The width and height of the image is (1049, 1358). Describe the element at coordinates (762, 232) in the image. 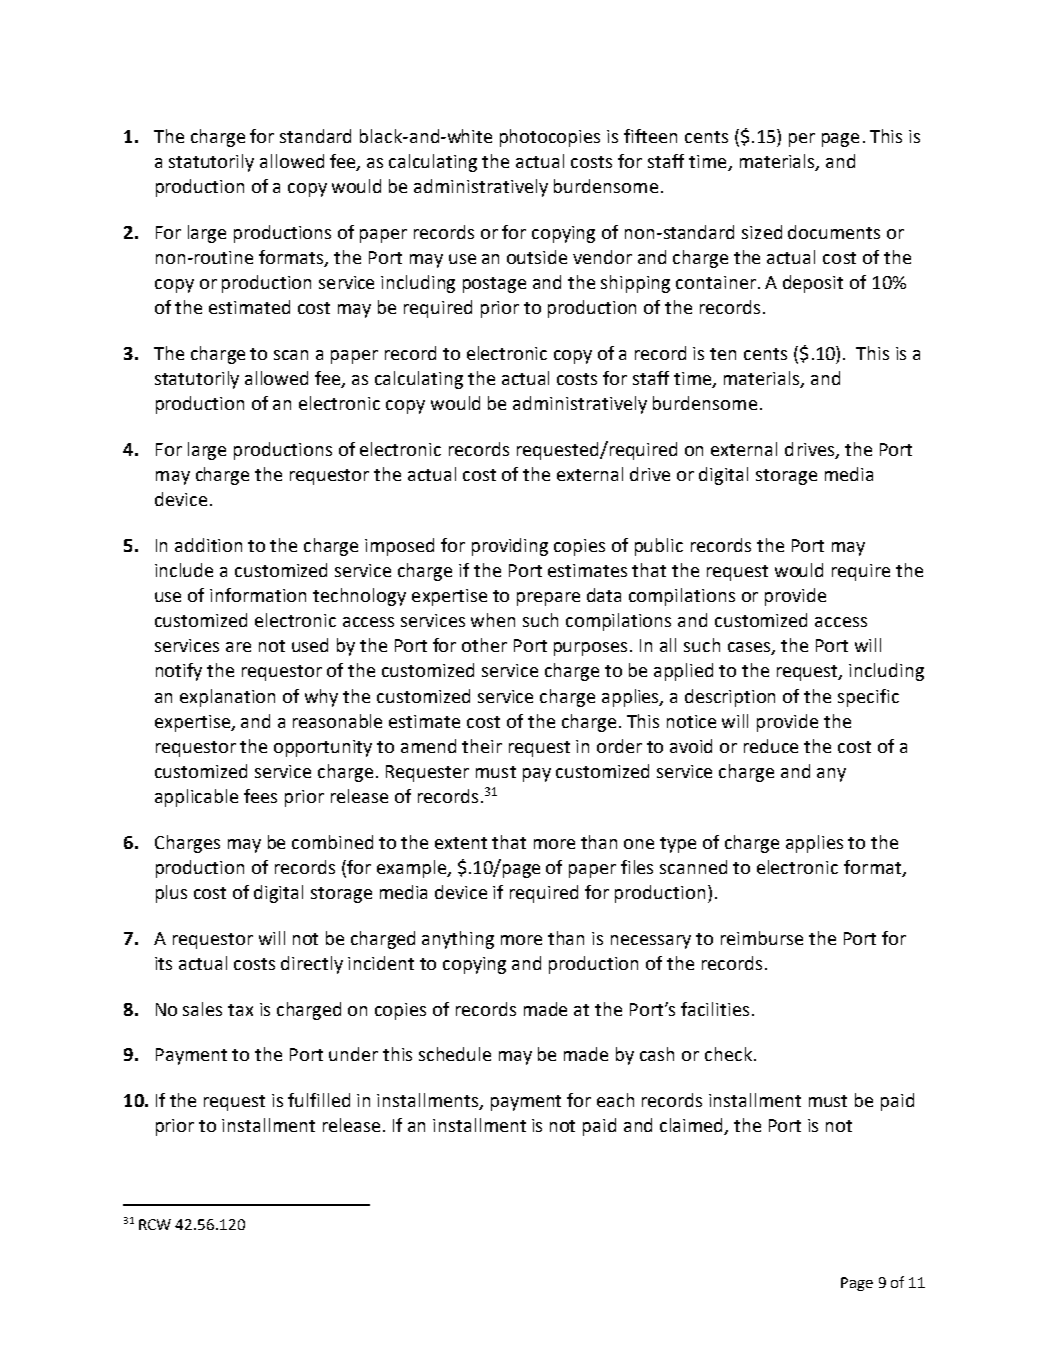

I see `sized` at that location.
